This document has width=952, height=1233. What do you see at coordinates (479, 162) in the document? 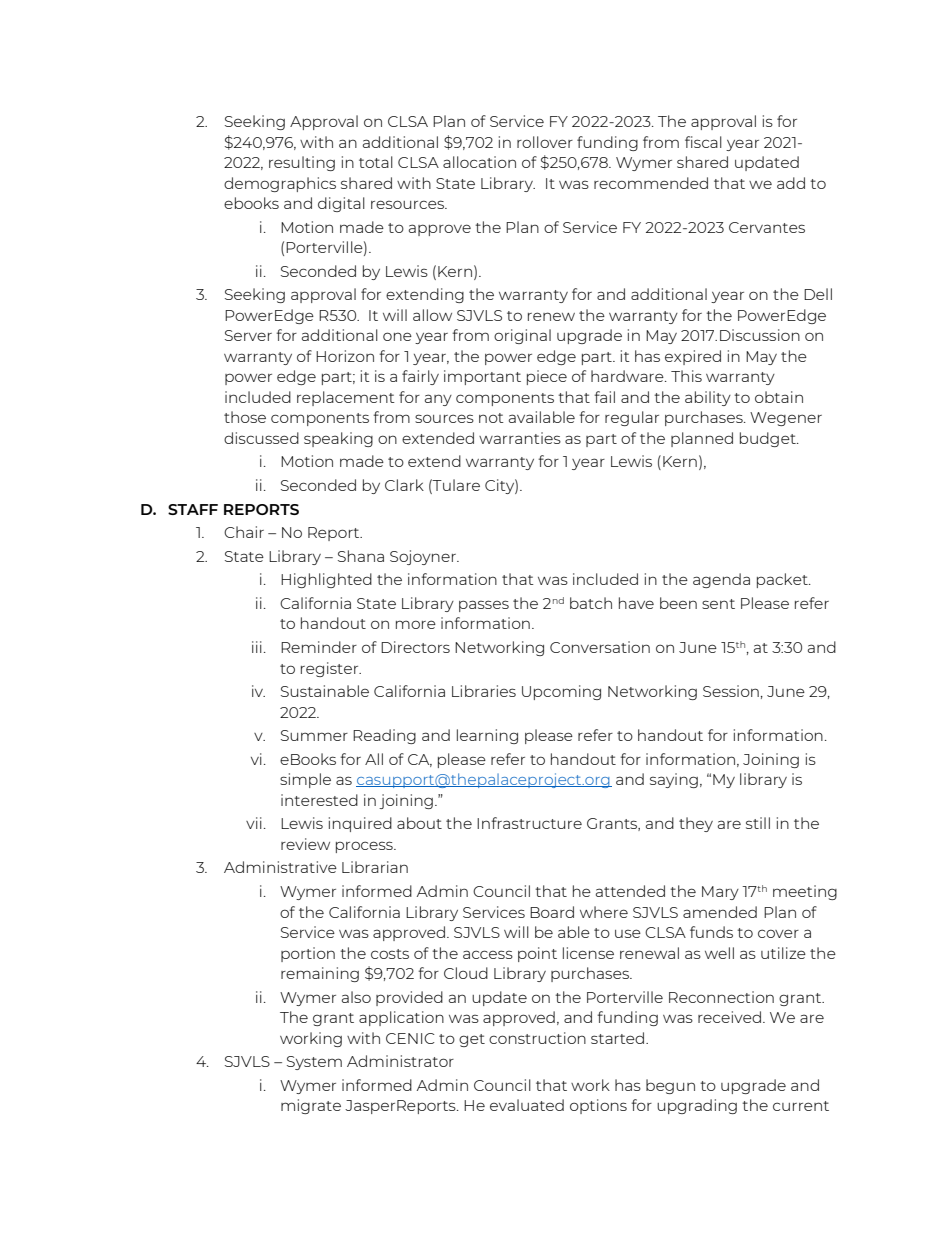
I see `allocation` at bounding box center [479, 162].
